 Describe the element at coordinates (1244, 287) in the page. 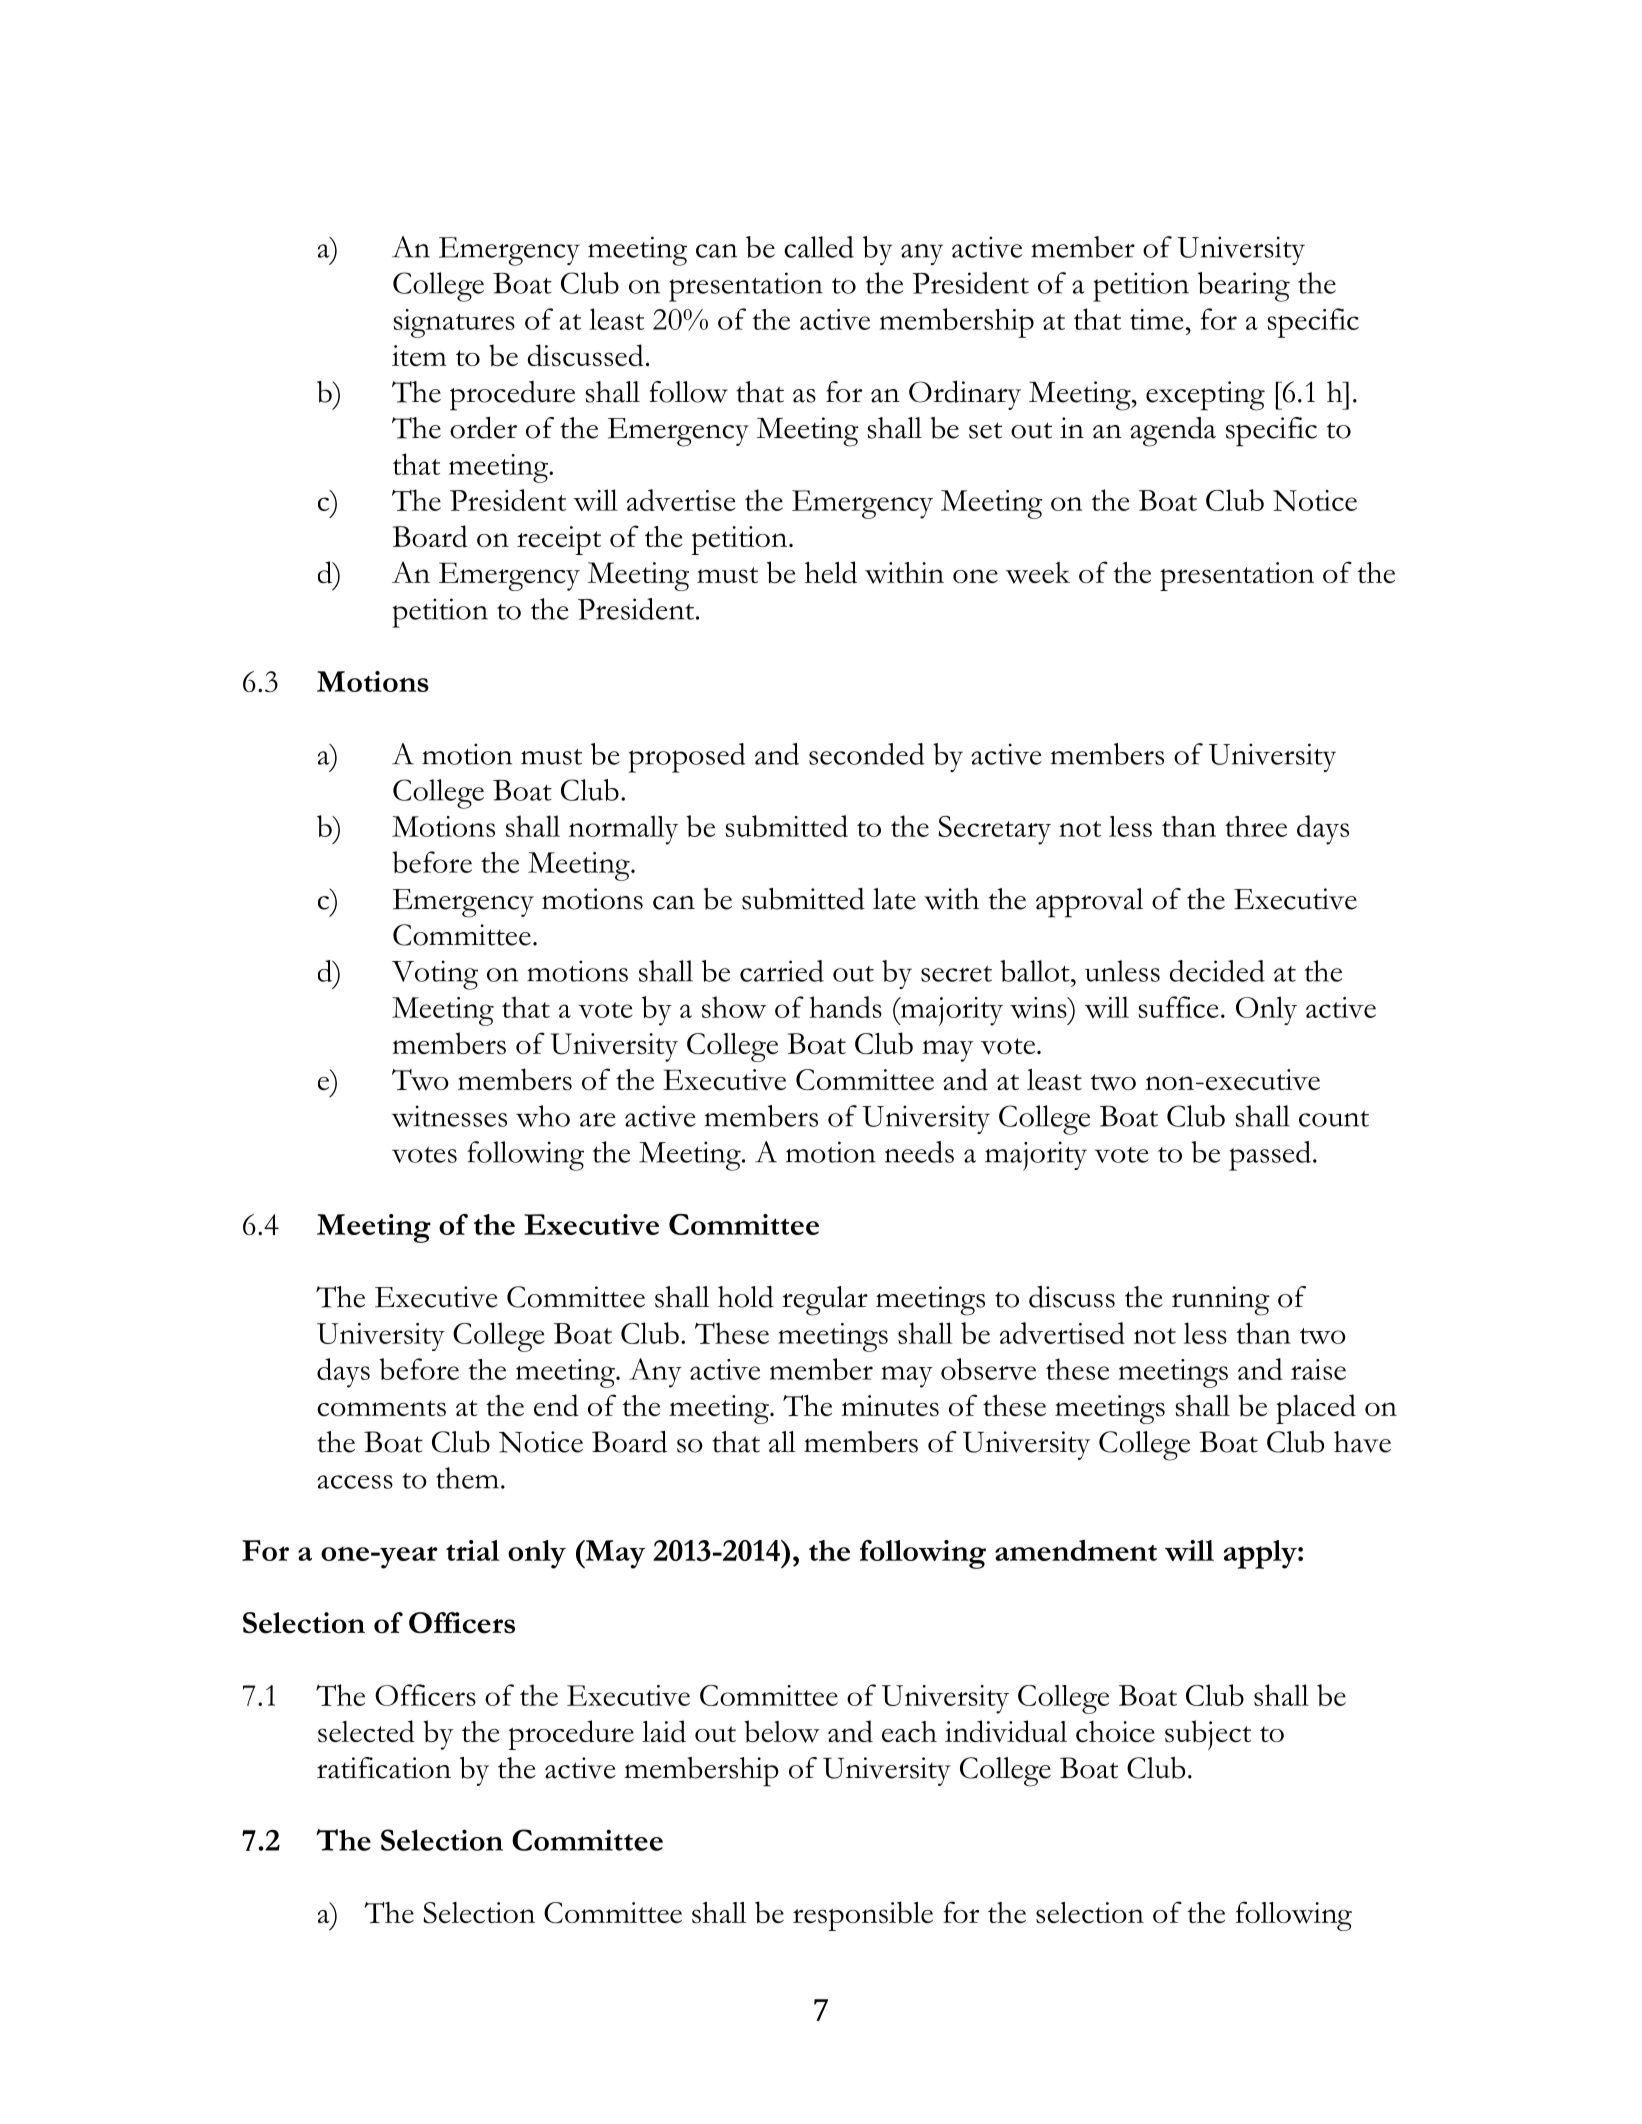

I see `bearing` at that location.
